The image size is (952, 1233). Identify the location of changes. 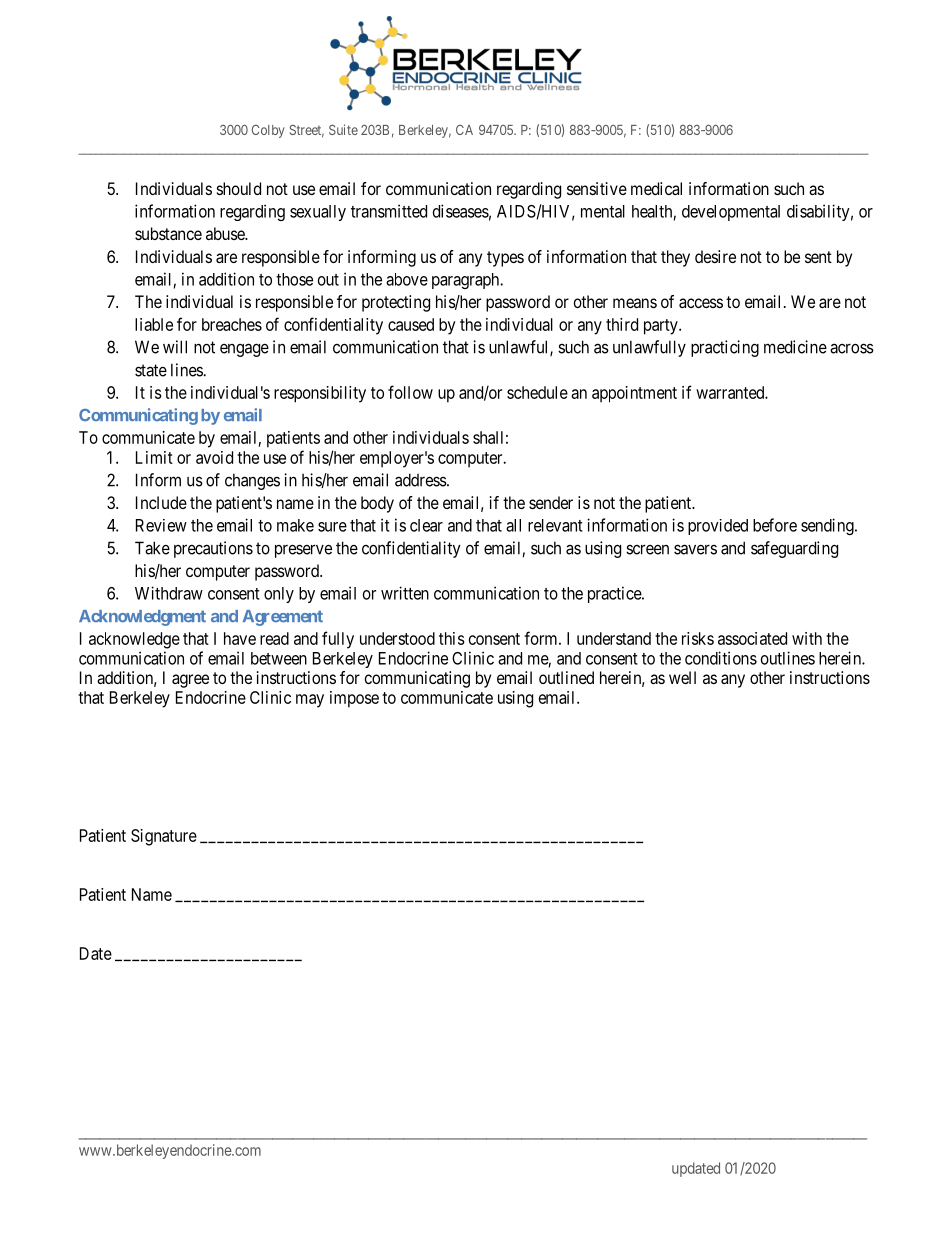
(252, 481).
